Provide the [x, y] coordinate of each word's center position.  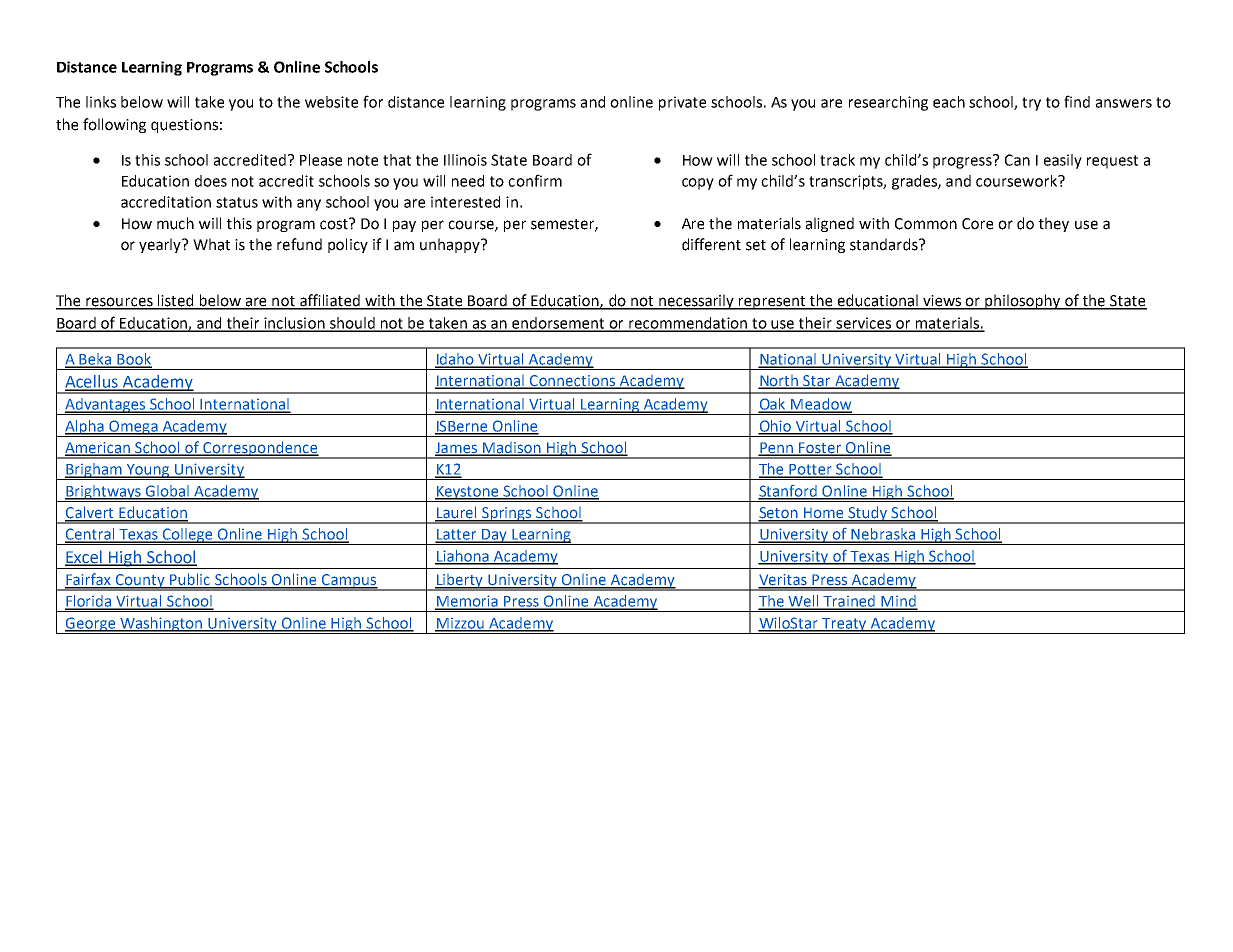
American [98, 448]
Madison [512, 448]
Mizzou [460, 624]
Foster [820, 448]
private [682, 103]
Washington [161, 625]
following [114, 125]
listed [176, 301]
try [1031, 104]
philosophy [1023, 302]
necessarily [696, 302]
